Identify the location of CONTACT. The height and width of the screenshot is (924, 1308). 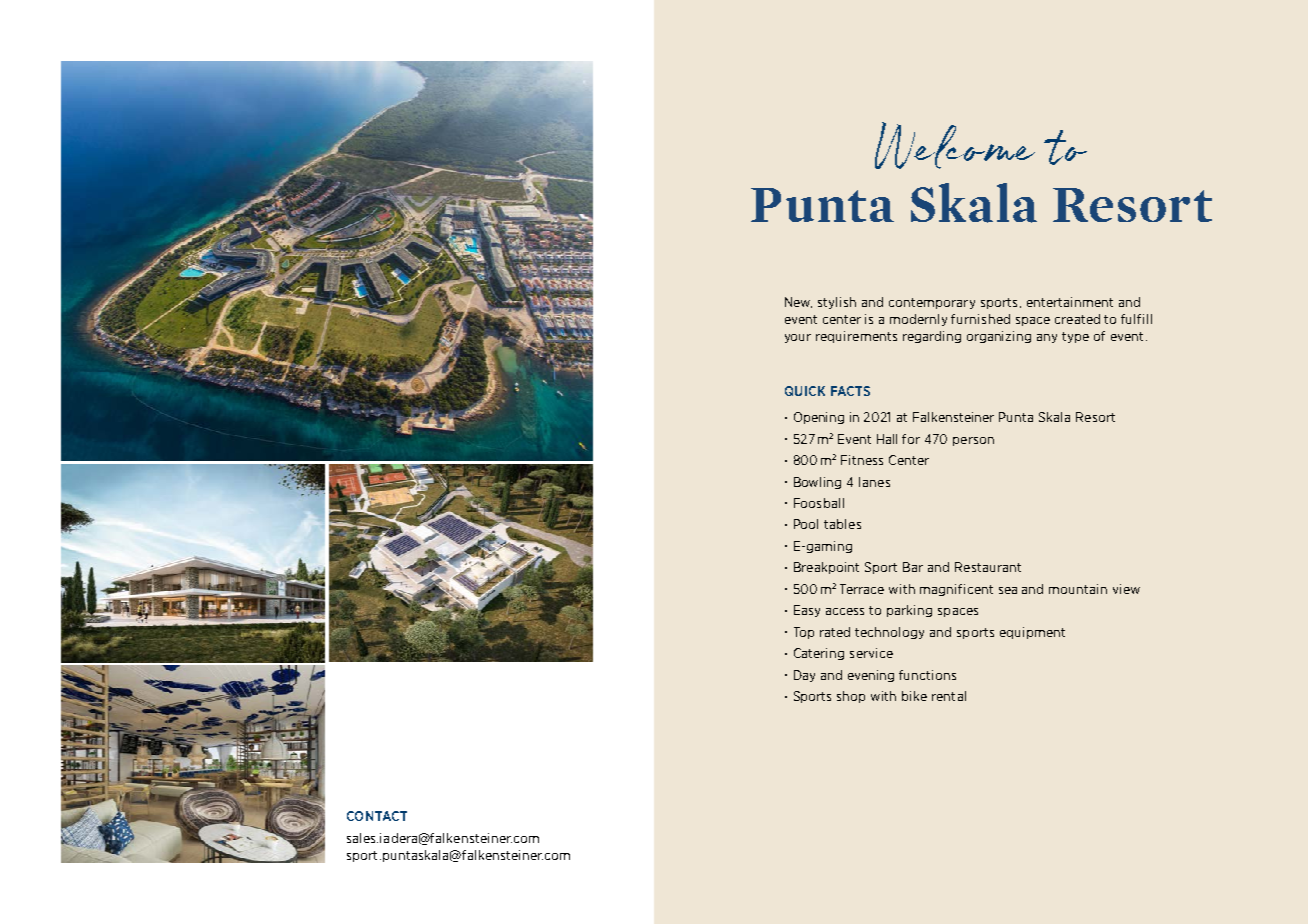
(377, 816).
